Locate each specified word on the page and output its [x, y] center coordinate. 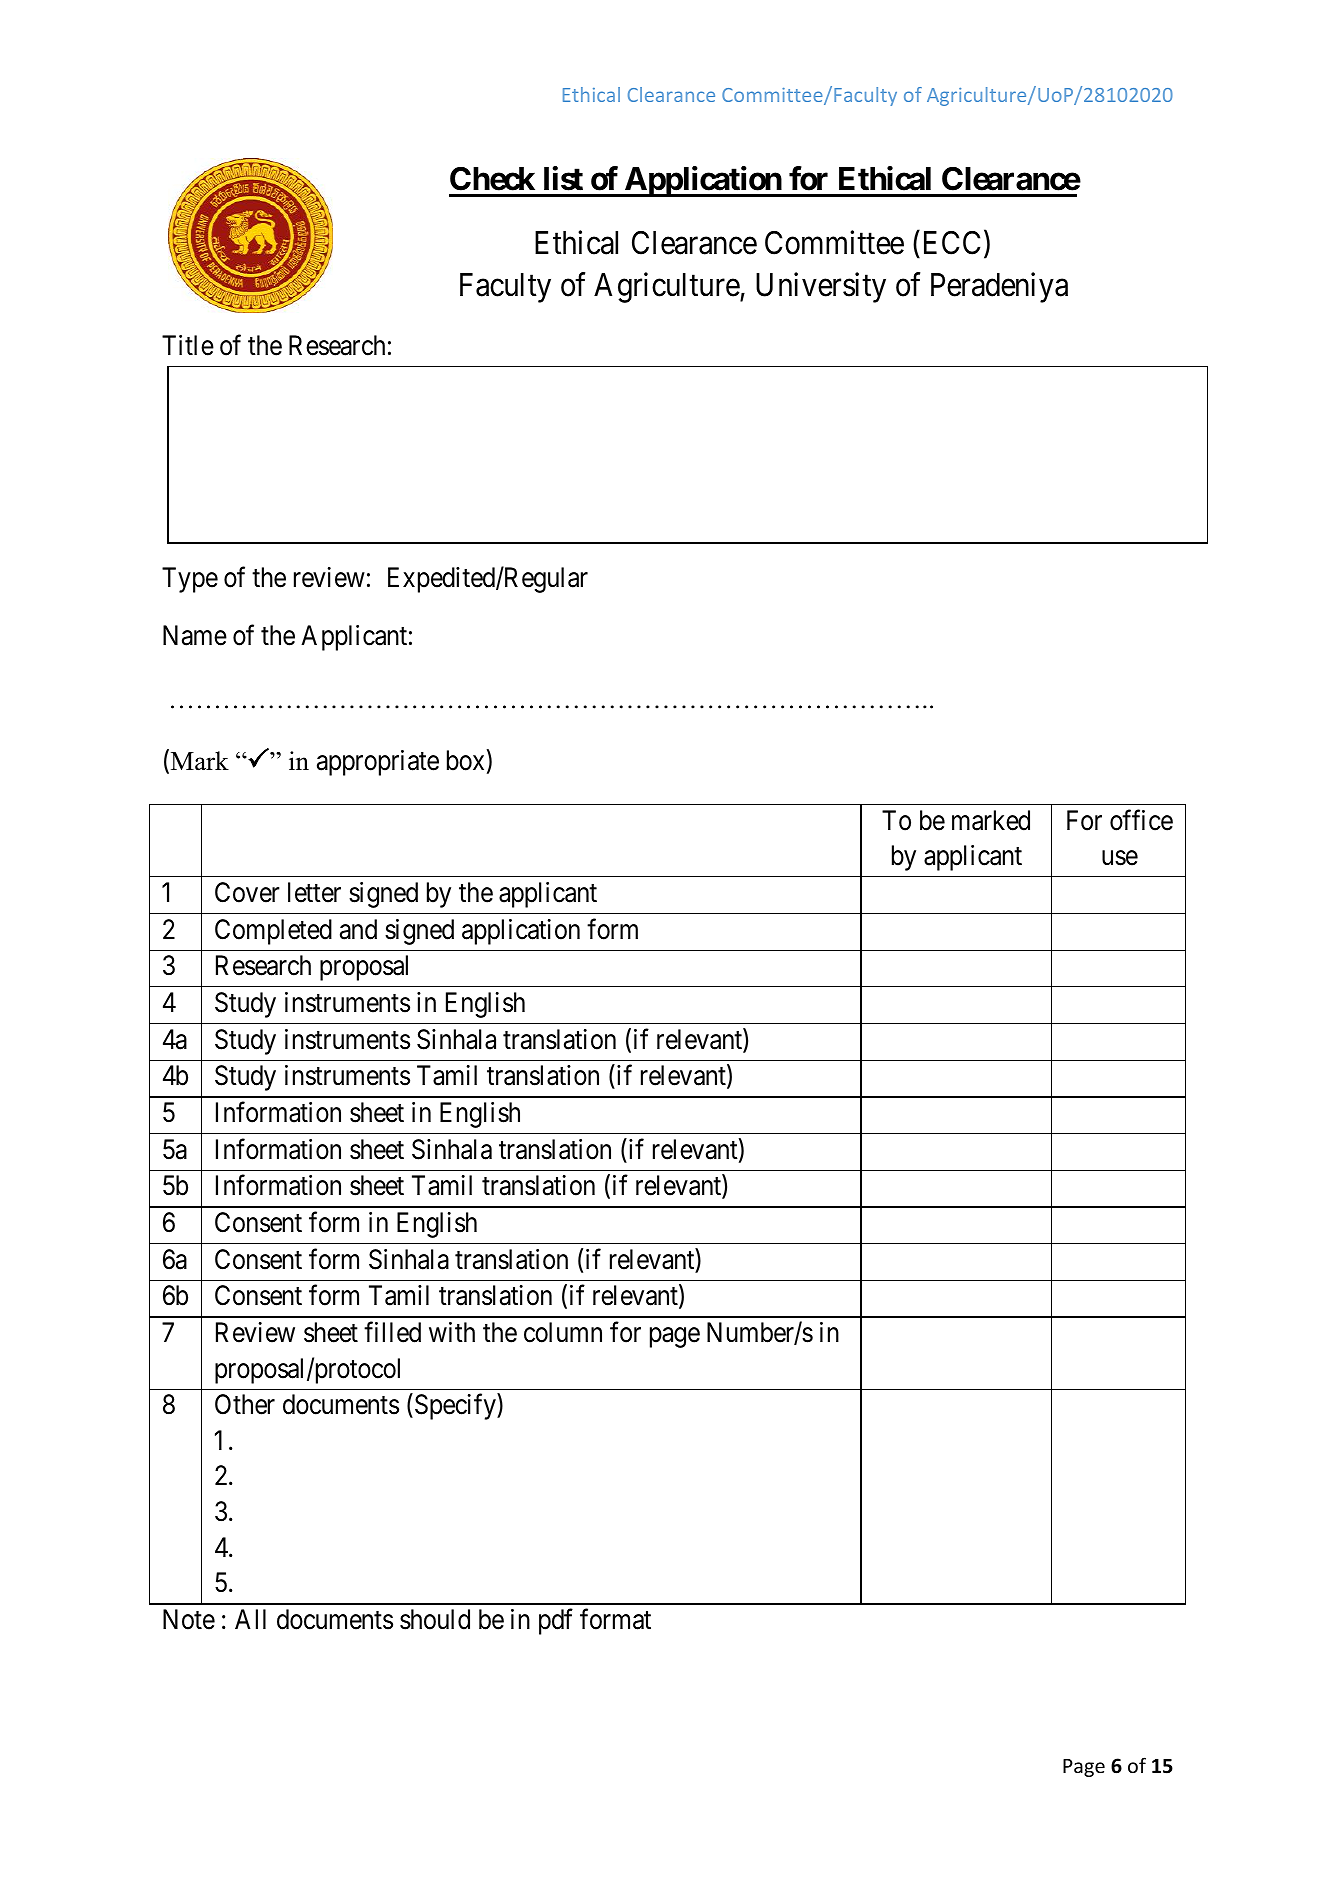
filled [392, 1332]
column [563, 1332]
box [465, 760]
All [250, 1619]
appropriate [378, 763]
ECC [949, 244]
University [821, 287]
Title [188, 345]
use [1120, 858]
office [1141, 820]
